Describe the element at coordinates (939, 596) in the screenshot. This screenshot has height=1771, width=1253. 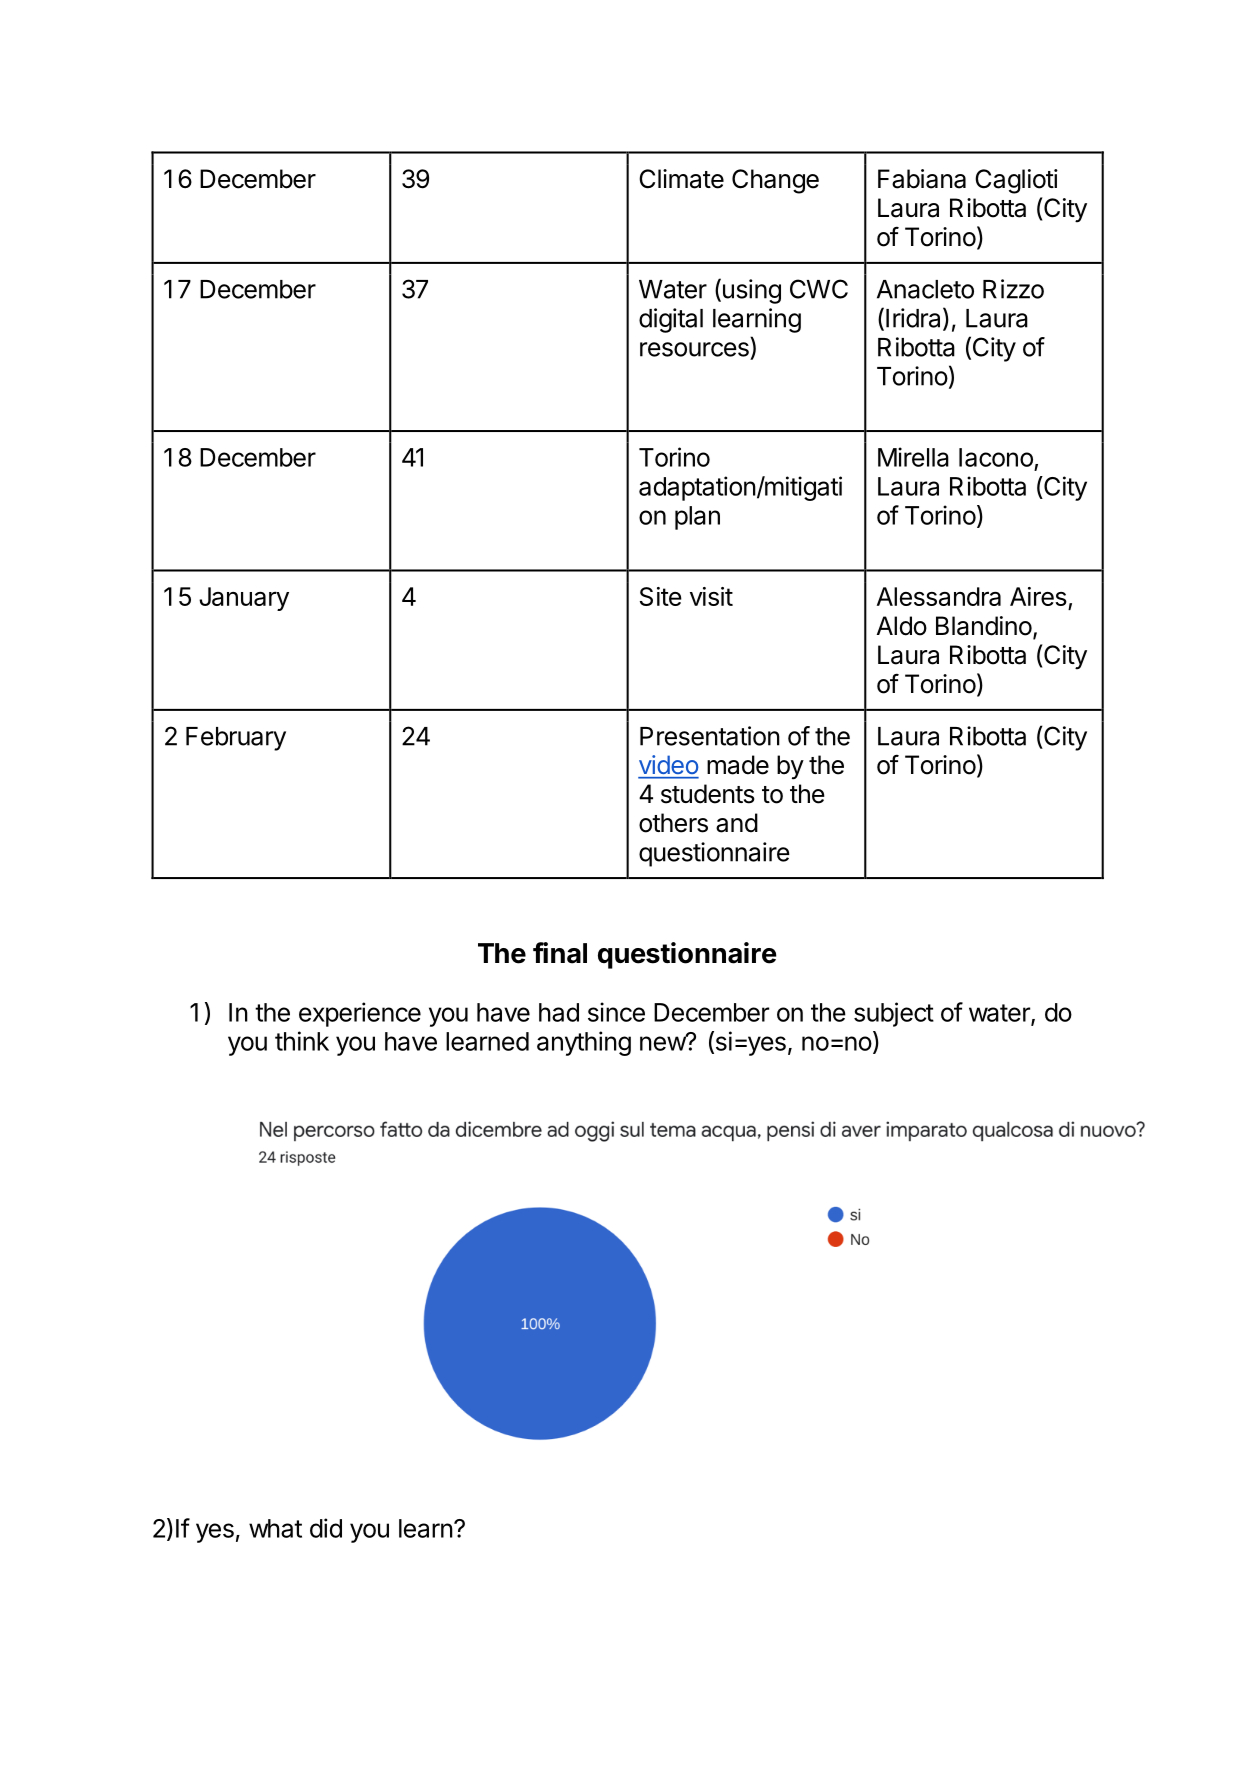
I see `Alessandra` at that location.
